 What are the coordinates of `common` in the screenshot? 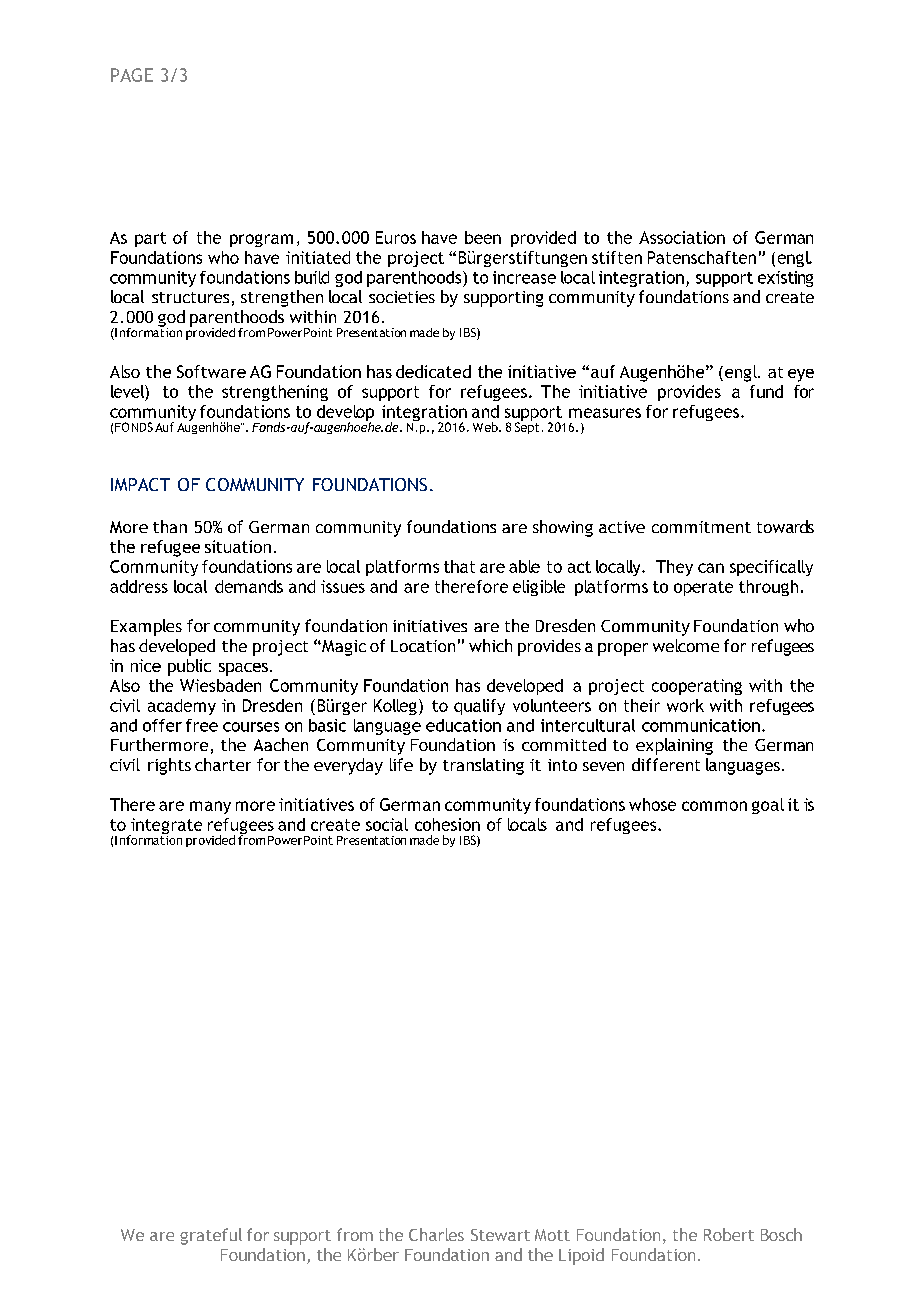 It's located at (714, 806).
